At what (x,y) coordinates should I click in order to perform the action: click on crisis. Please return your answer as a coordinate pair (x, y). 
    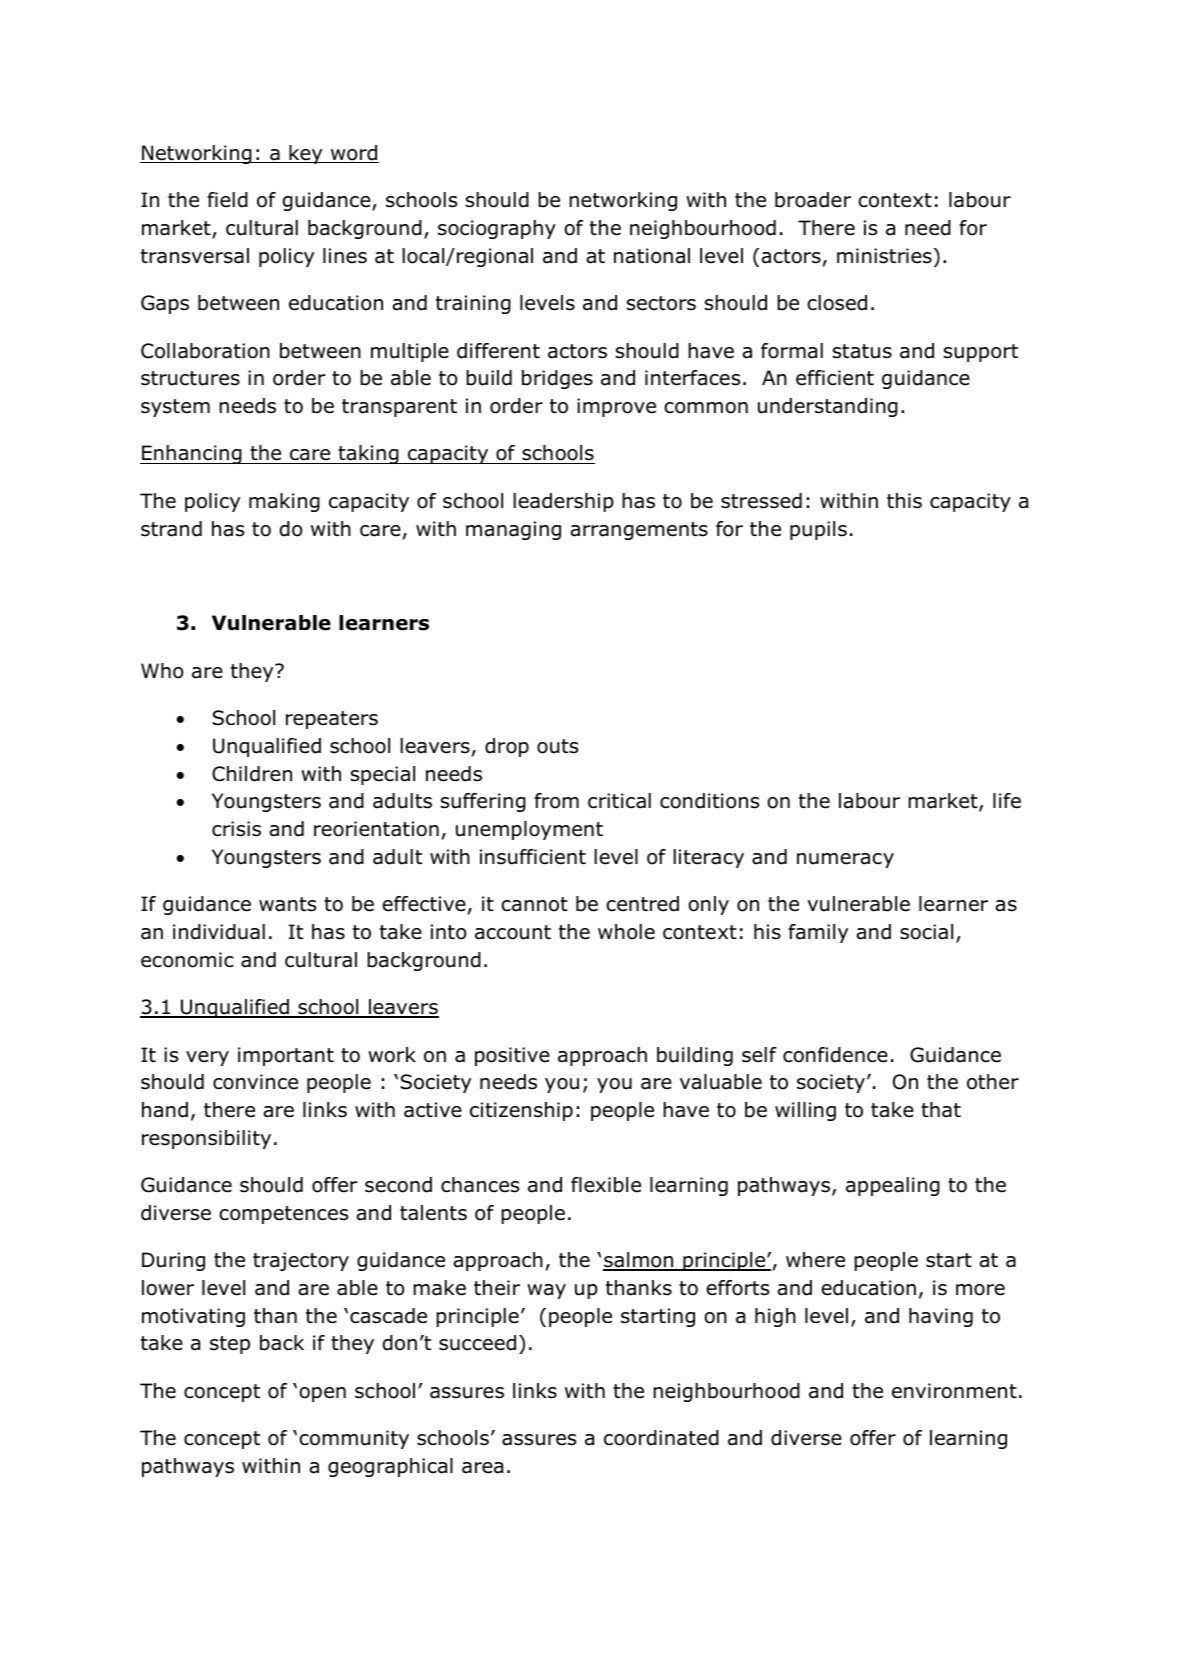
    Looking at the image, I should click on (236, 829).
